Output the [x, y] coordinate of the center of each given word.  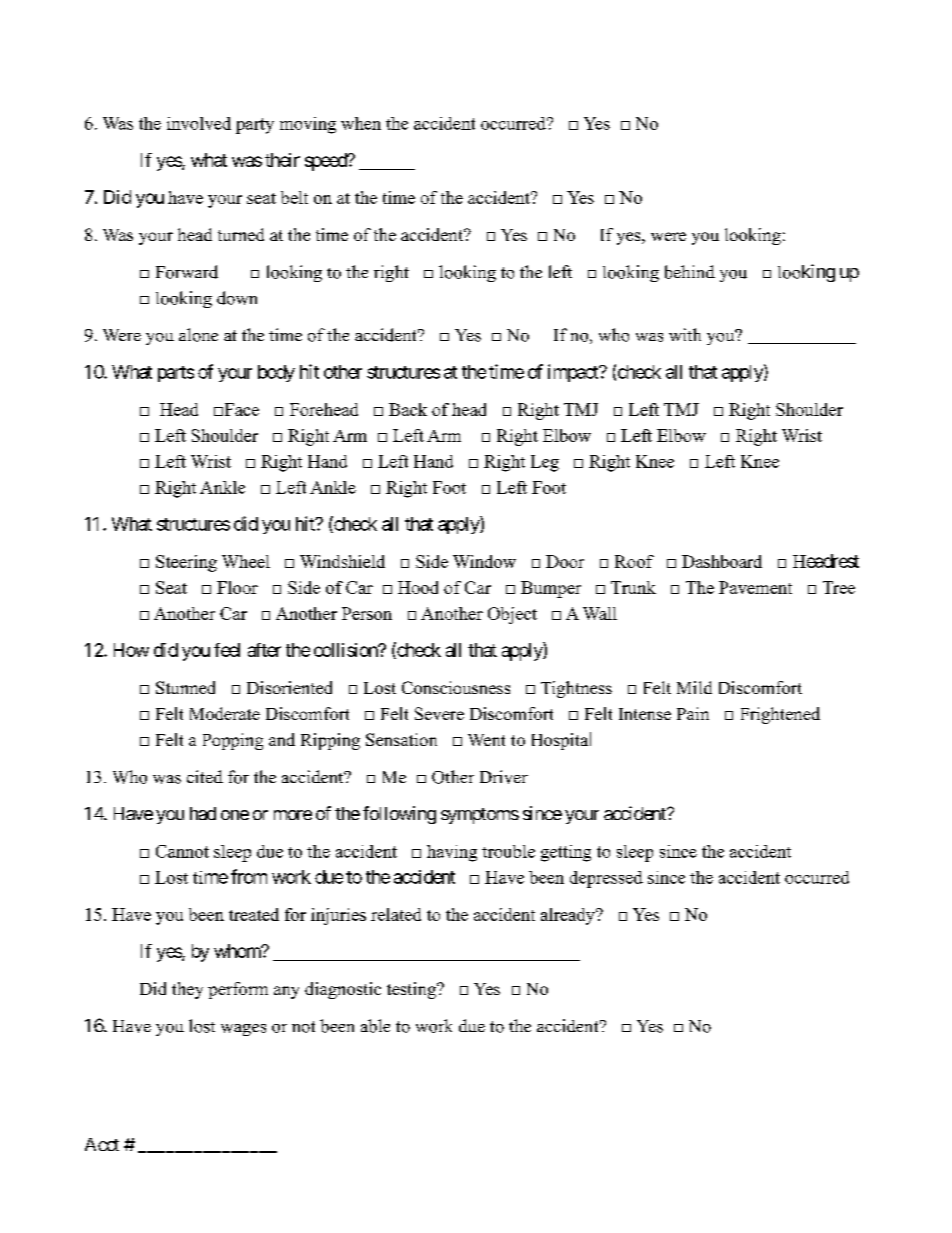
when [361, 123]
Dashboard [722, 561]
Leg [545, 463]
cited [205, 776]
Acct [102, 1144]
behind [690, 272]
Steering [186, 563]
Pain [693, 713]
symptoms [480, 816]
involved [199, 123]
